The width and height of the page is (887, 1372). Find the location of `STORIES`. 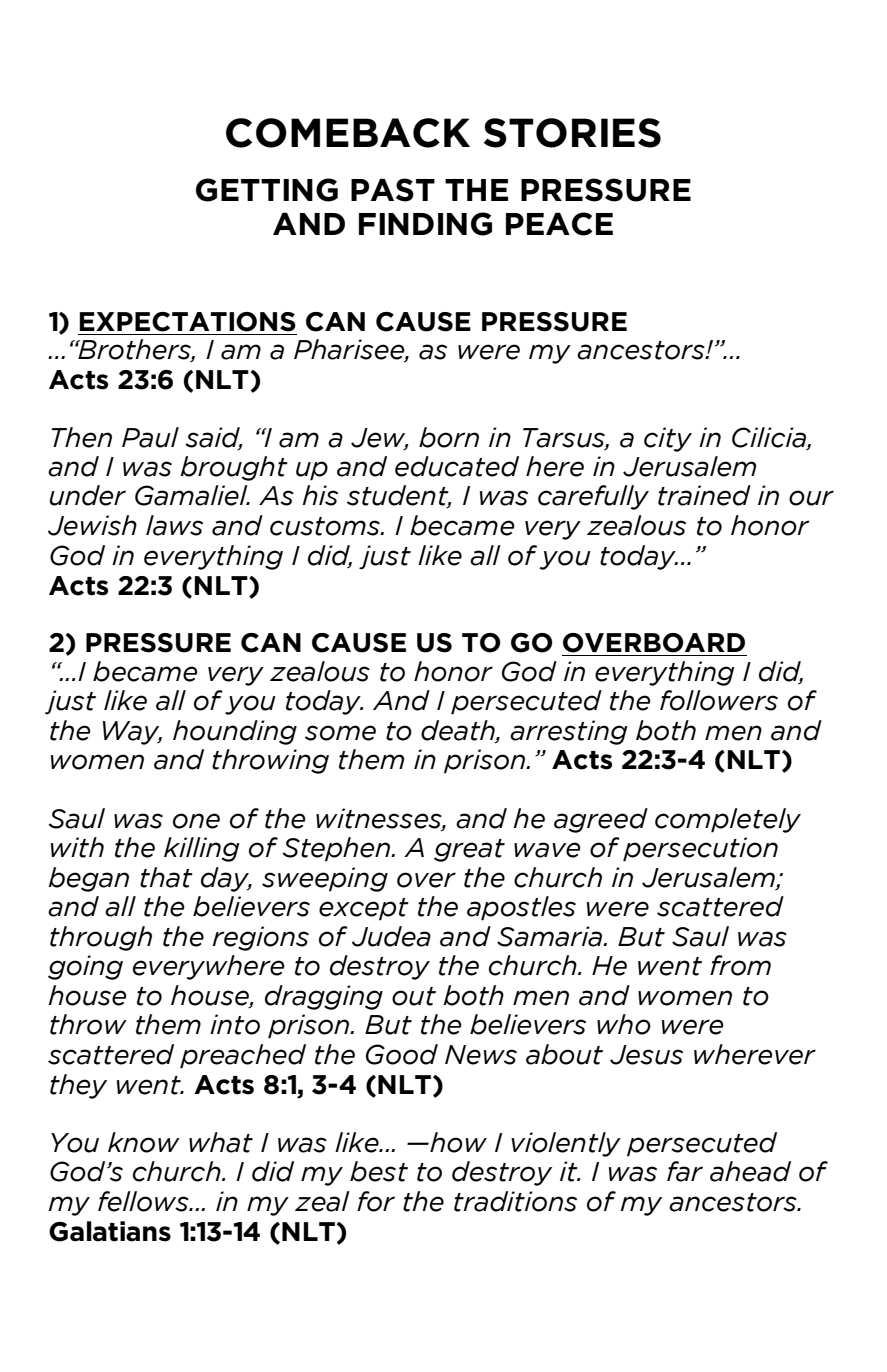

STORIES is located at coordinates (572, 133).
